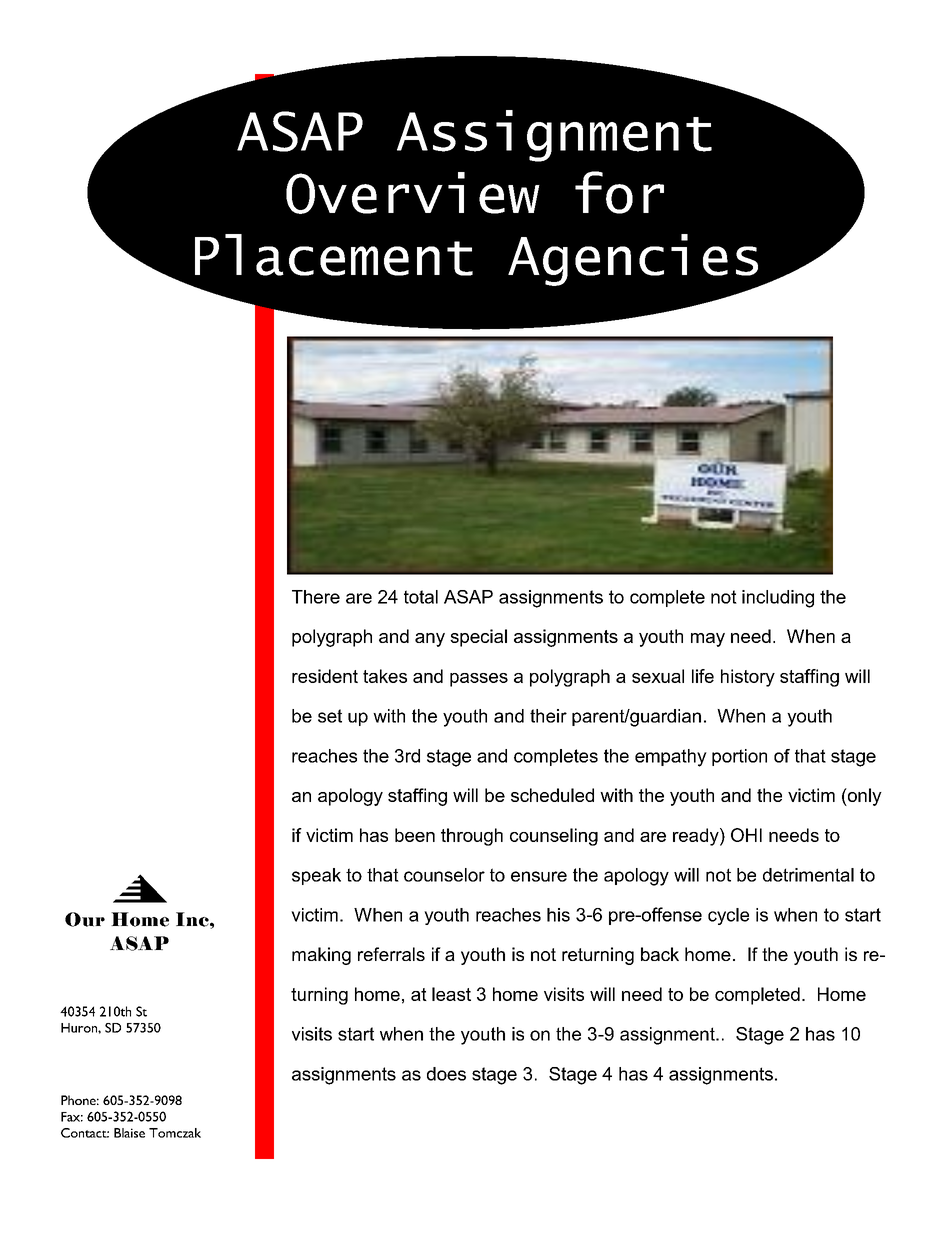  What do you see at coordinates (413, 193) in the screenshot?
I see `Overview` at bounding box center [413, 193].
